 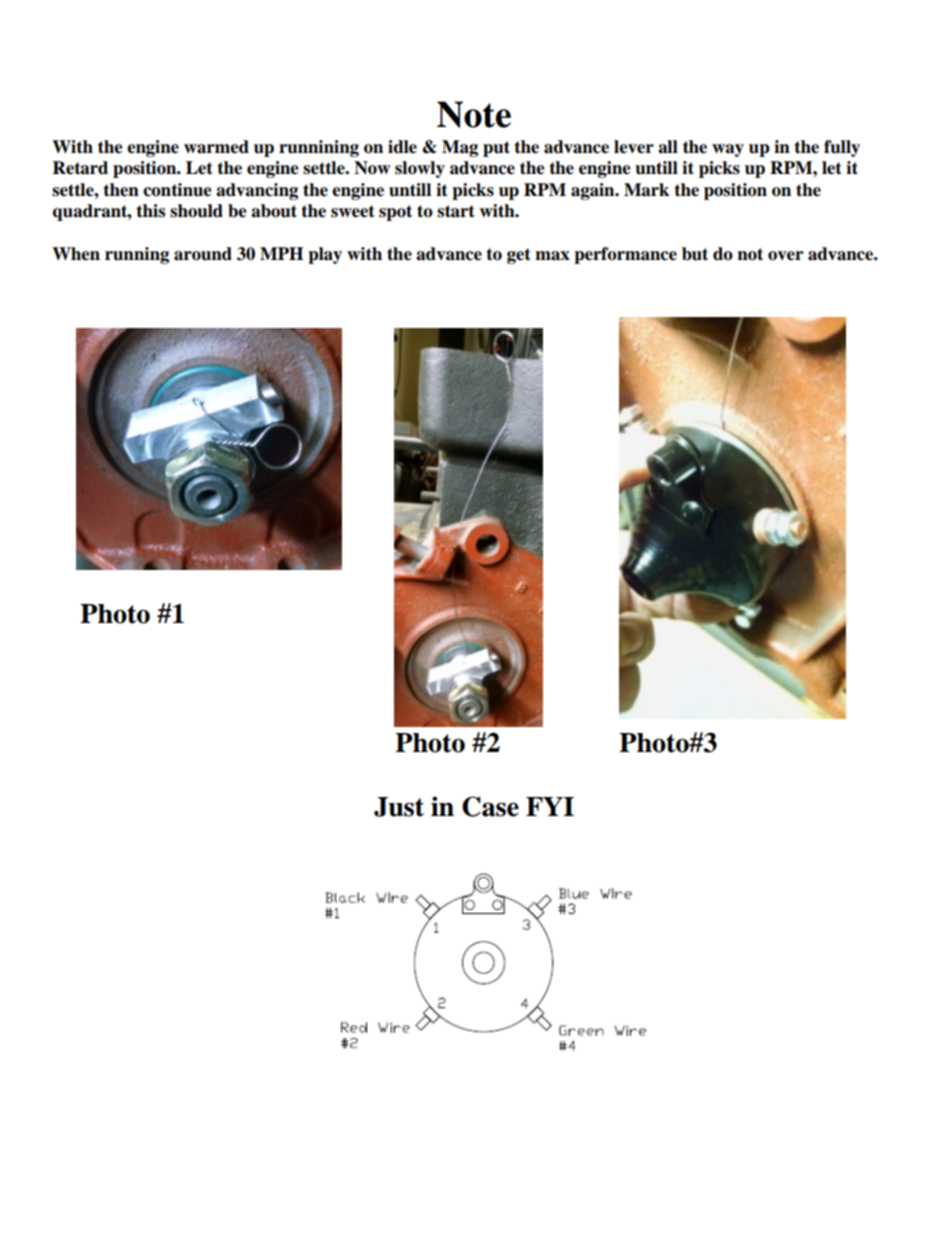 I want to click on over, so click(x=785, y=256).
